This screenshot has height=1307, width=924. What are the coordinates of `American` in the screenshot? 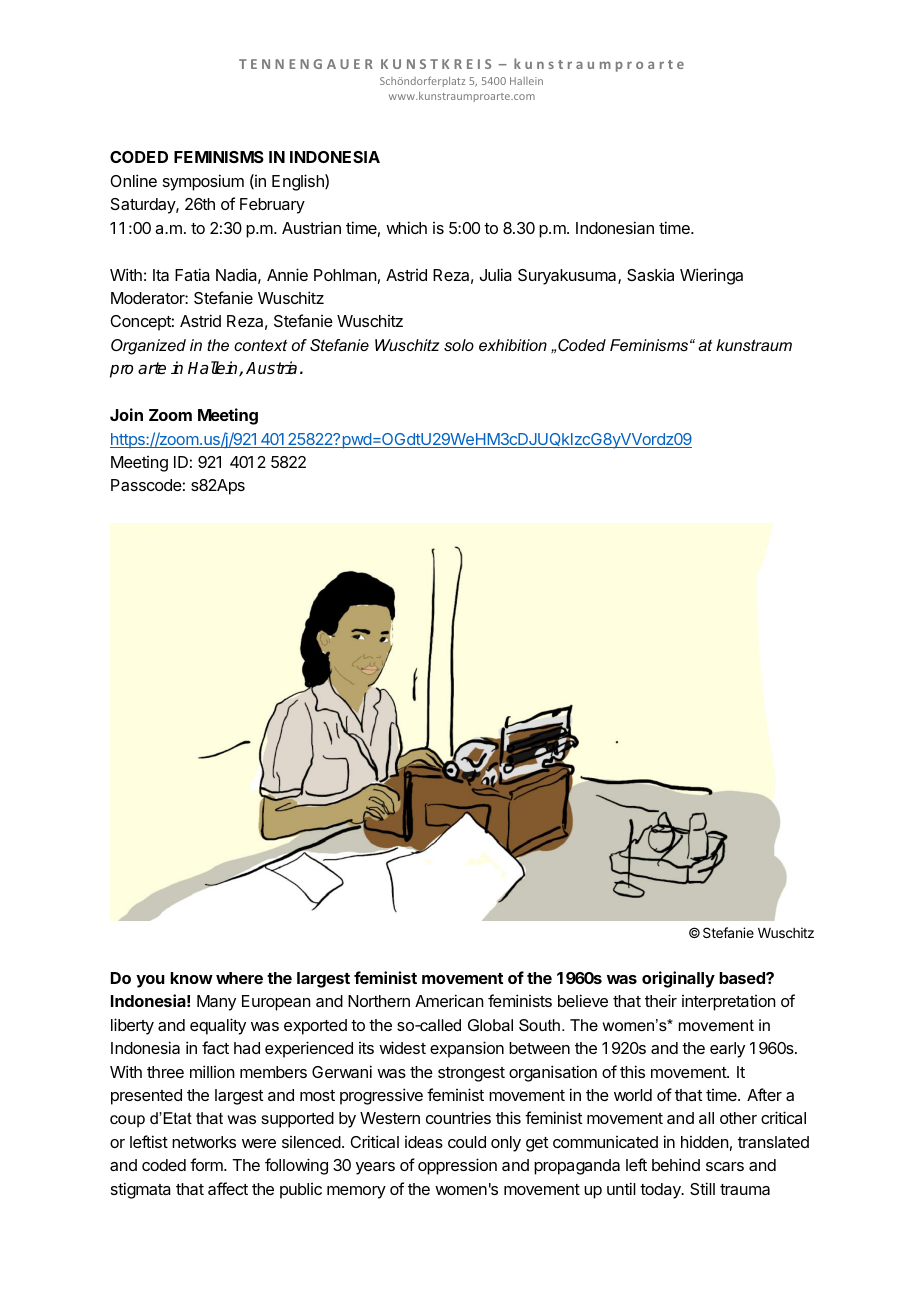 It's located at (449, 1000).
